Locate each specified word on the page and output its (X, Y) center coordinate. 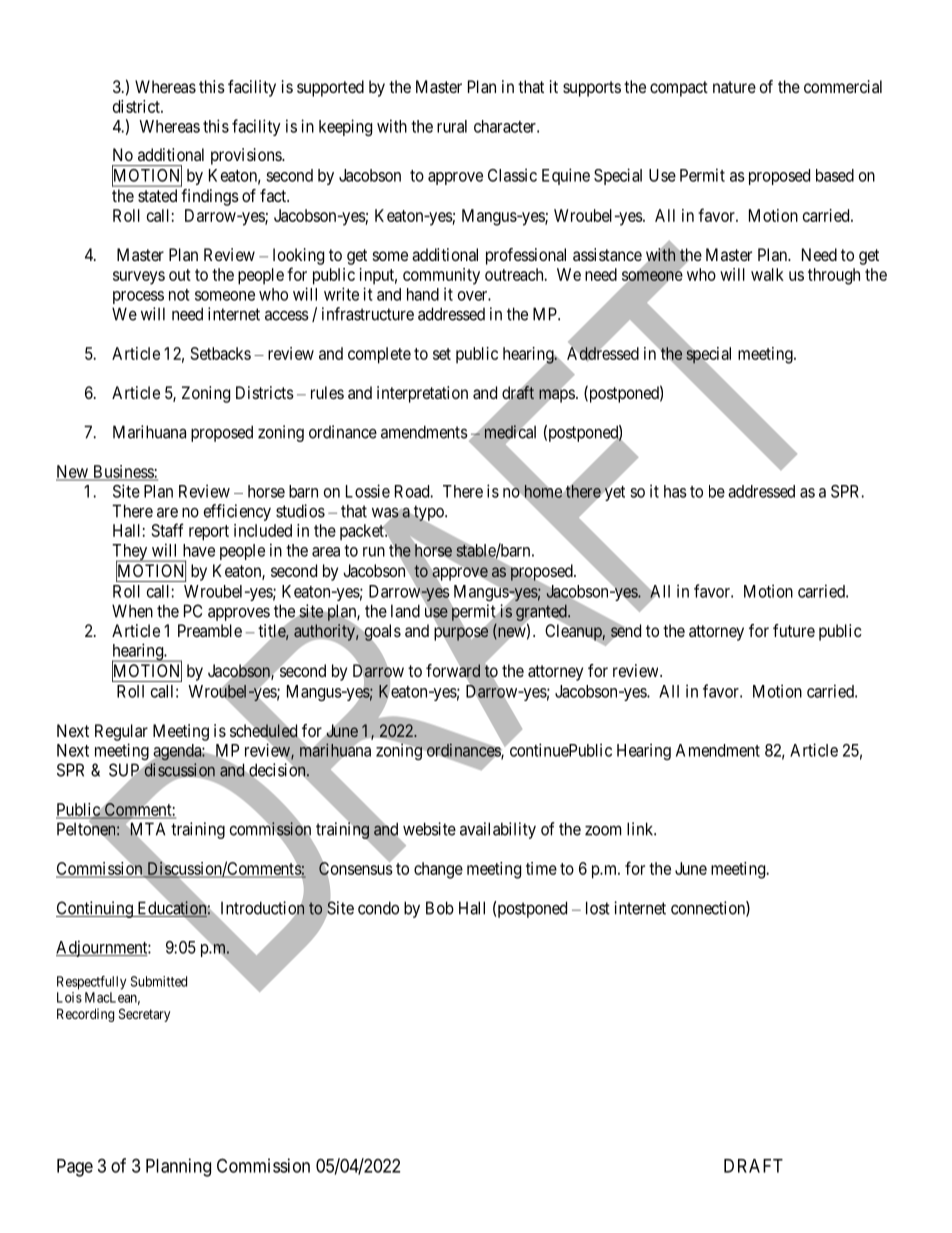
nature (734, 87)
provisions (247, 156)
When (132, 611)
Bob (440, 908)
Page (75, 1168)
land (405, 611)
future (794, 630)
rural (452, 126)
